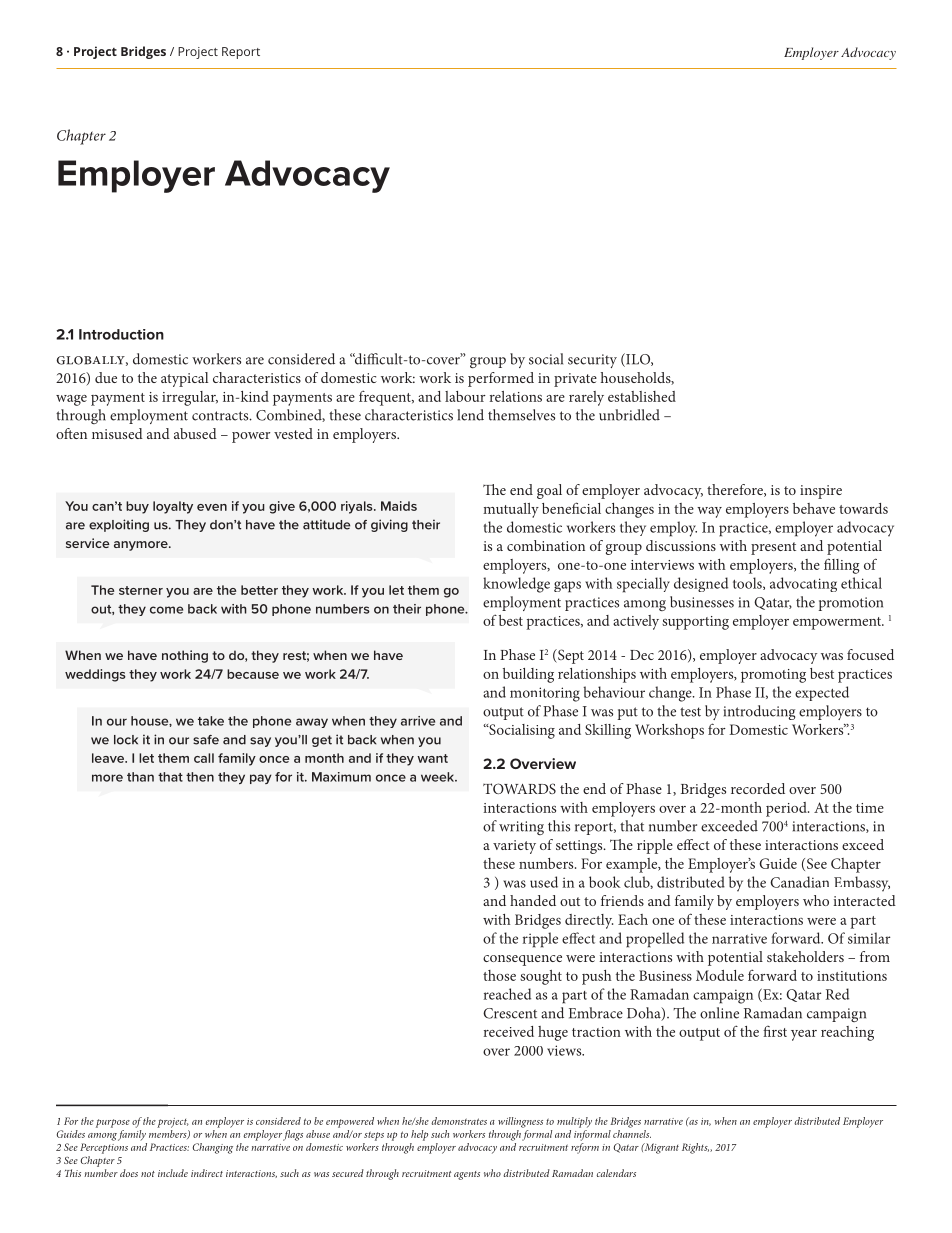 Image resolution: width=952 pixels, height=1233 pixels. What do you see at coordinates (516, 585) in the screenshot?
I see `knowledge` at bounding box center [516, 585].
